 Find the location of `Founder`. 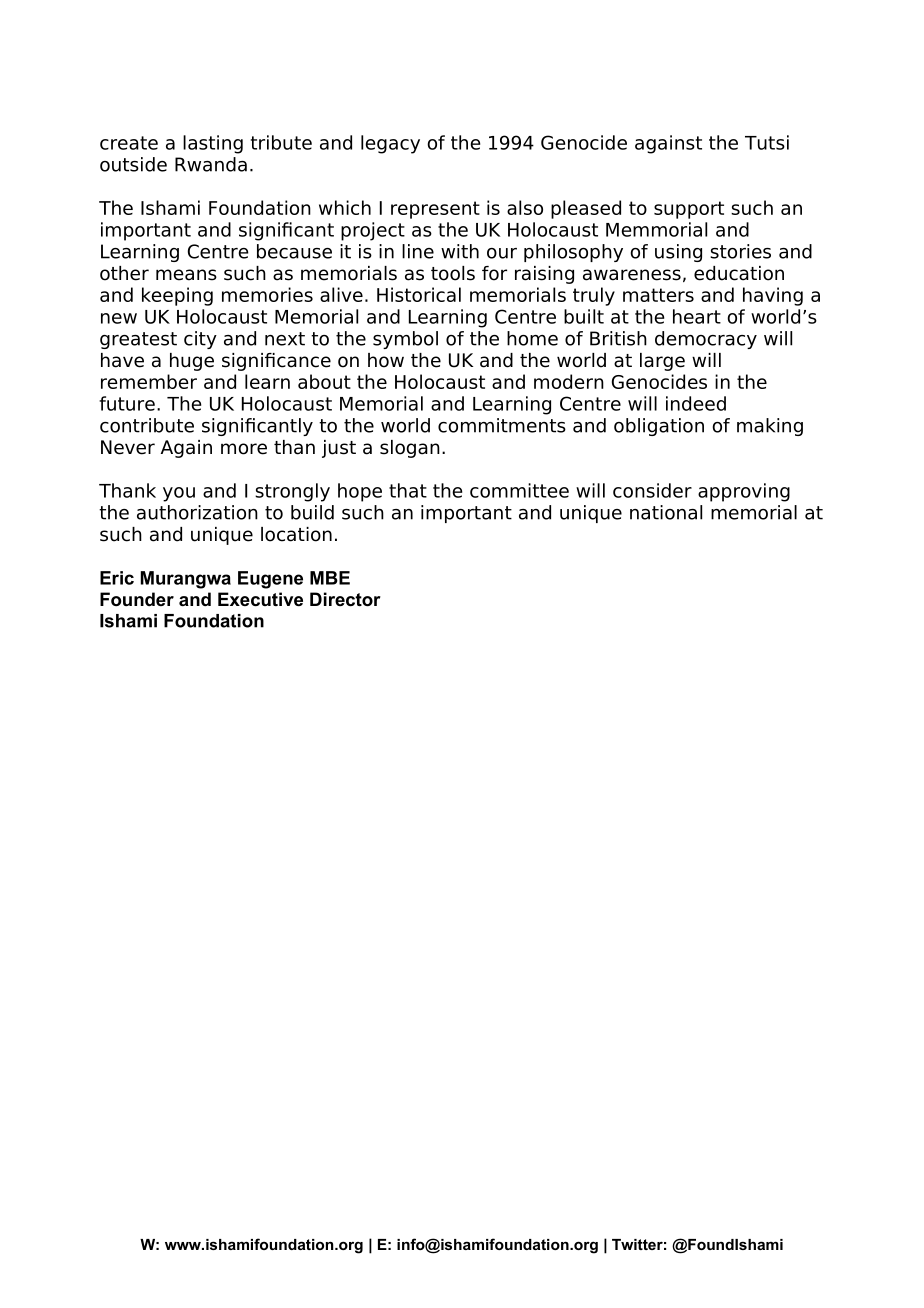

Founder is located at coordinates (137, 599).
